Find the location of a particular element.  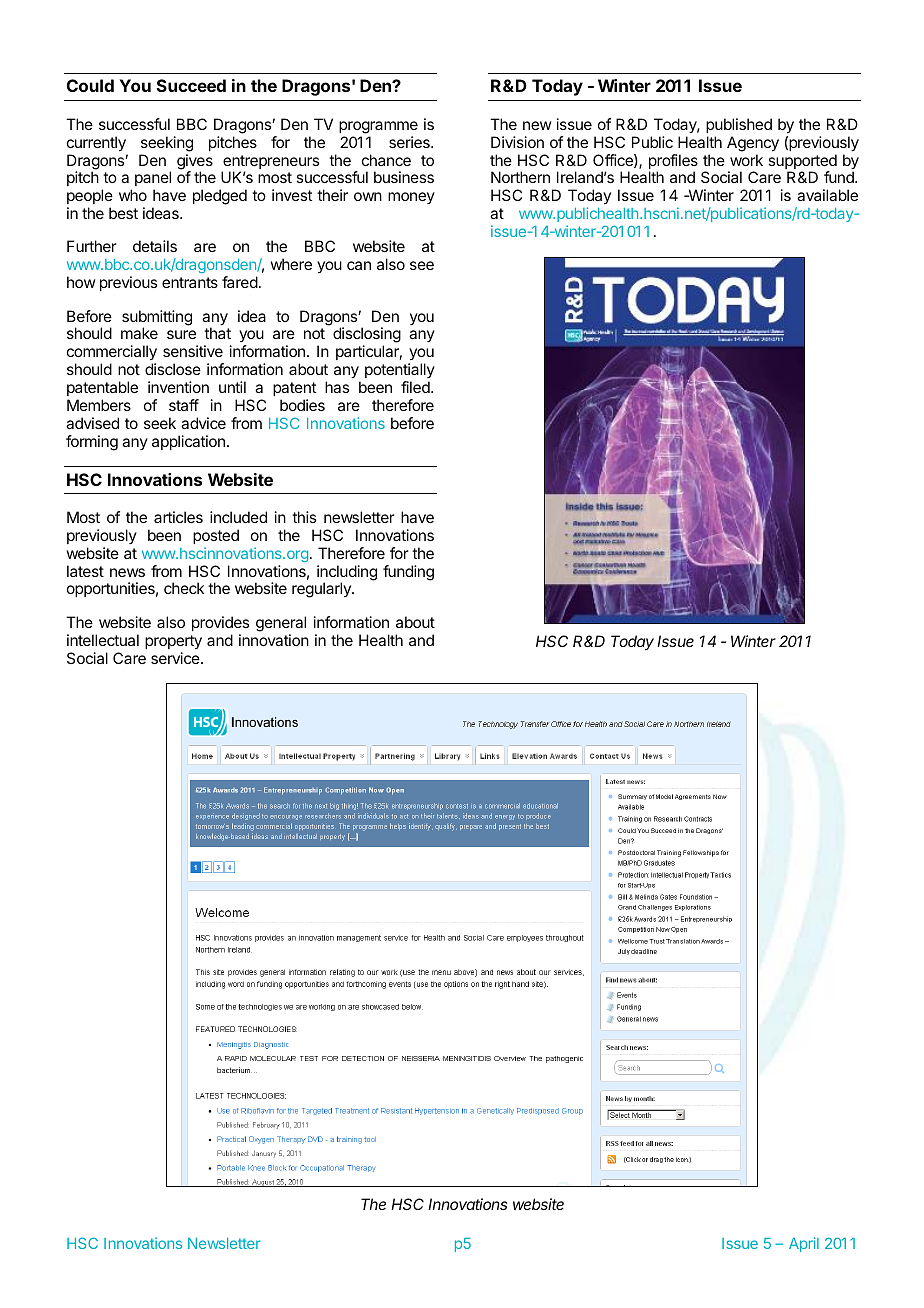

April is located at coordinates (804, 1244).
